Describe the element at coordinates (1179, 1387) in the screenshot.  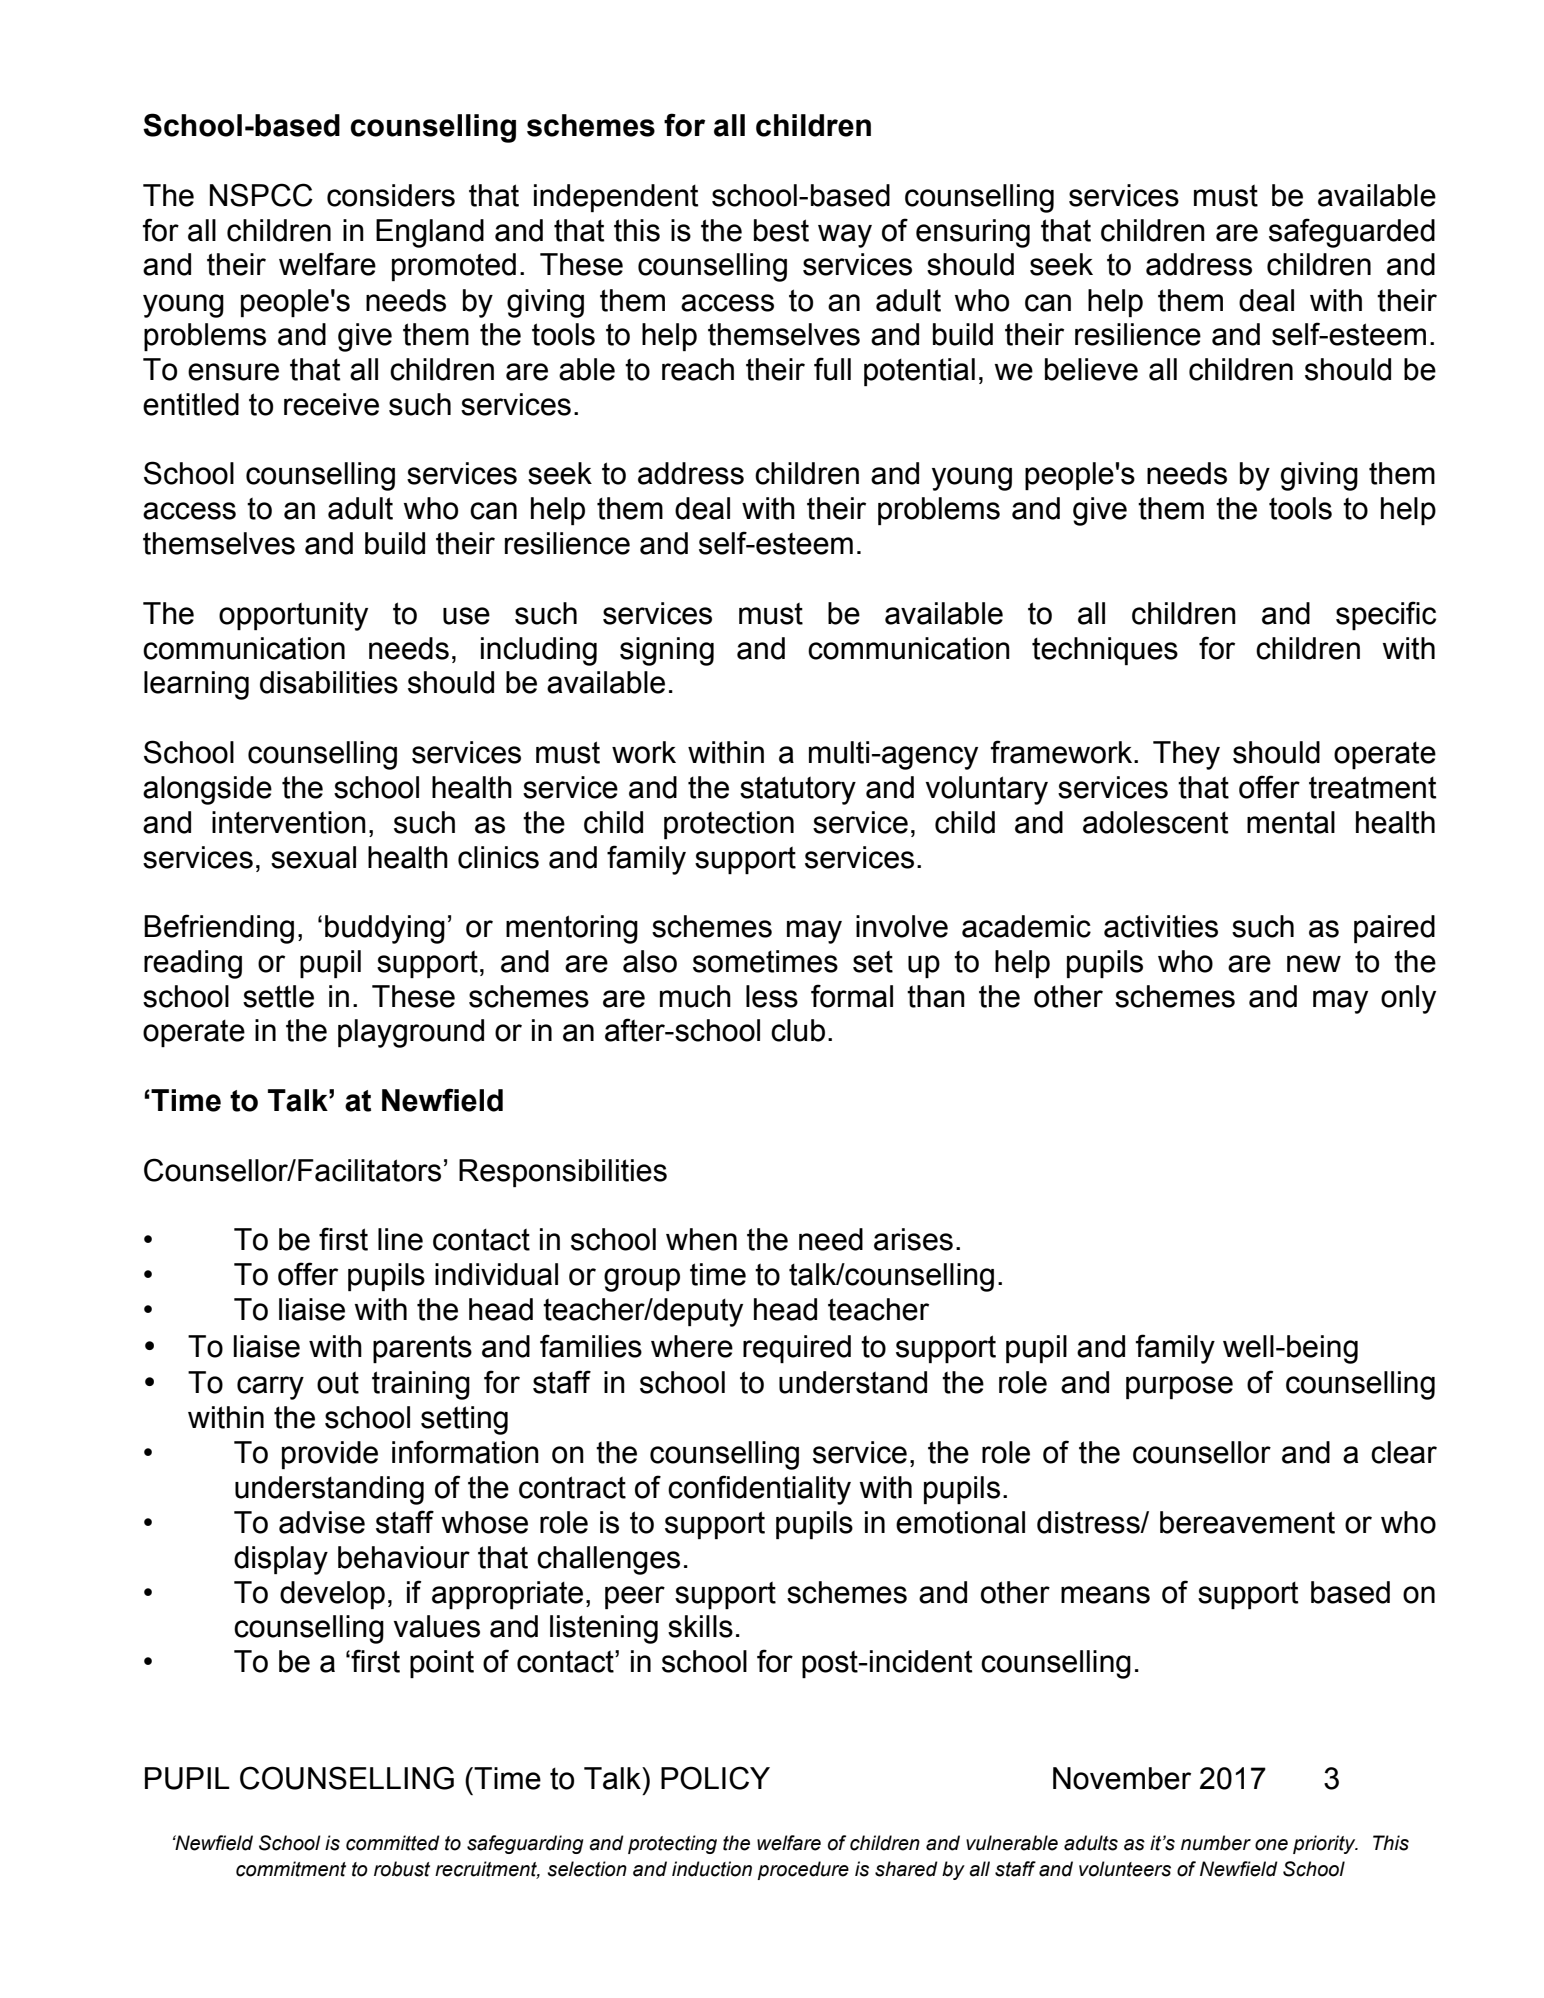
I see `purpose` at that location.
